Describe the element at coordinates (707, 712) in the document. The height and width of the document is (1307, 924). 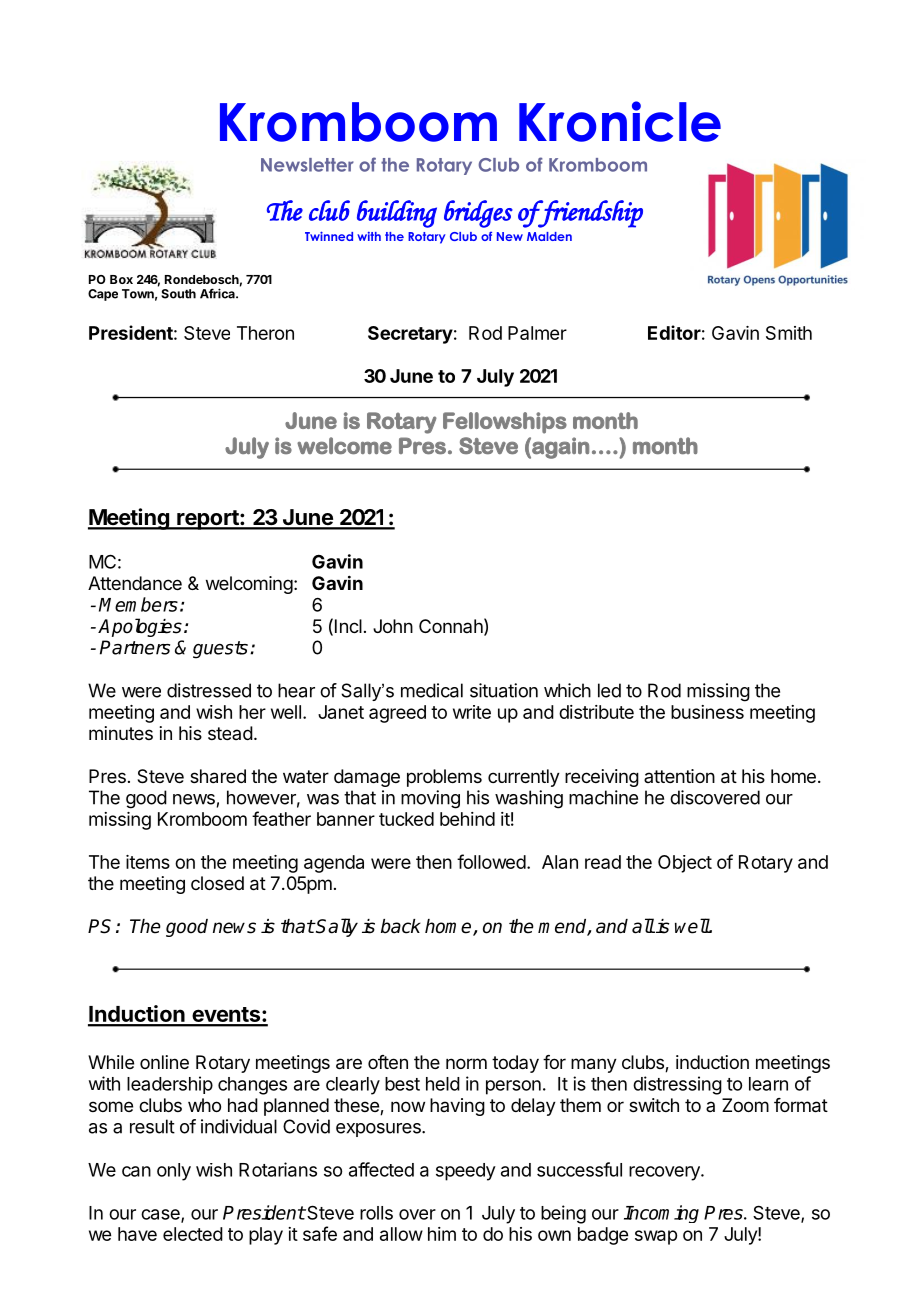
I see `business` at that location.
